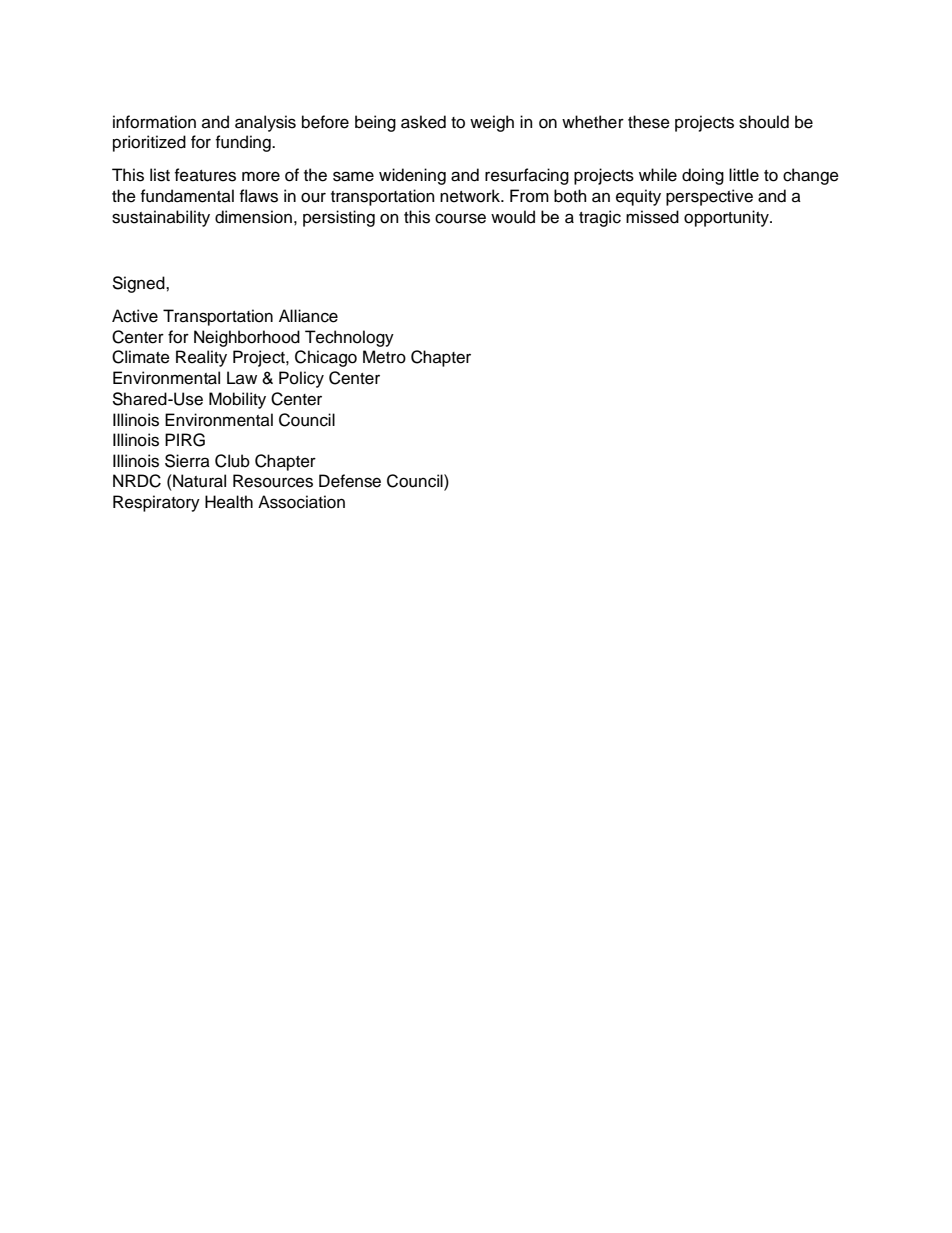  What do you see at coordinates (229, 502) in the image?
I see `Health` at bounding box center [229, 502].
